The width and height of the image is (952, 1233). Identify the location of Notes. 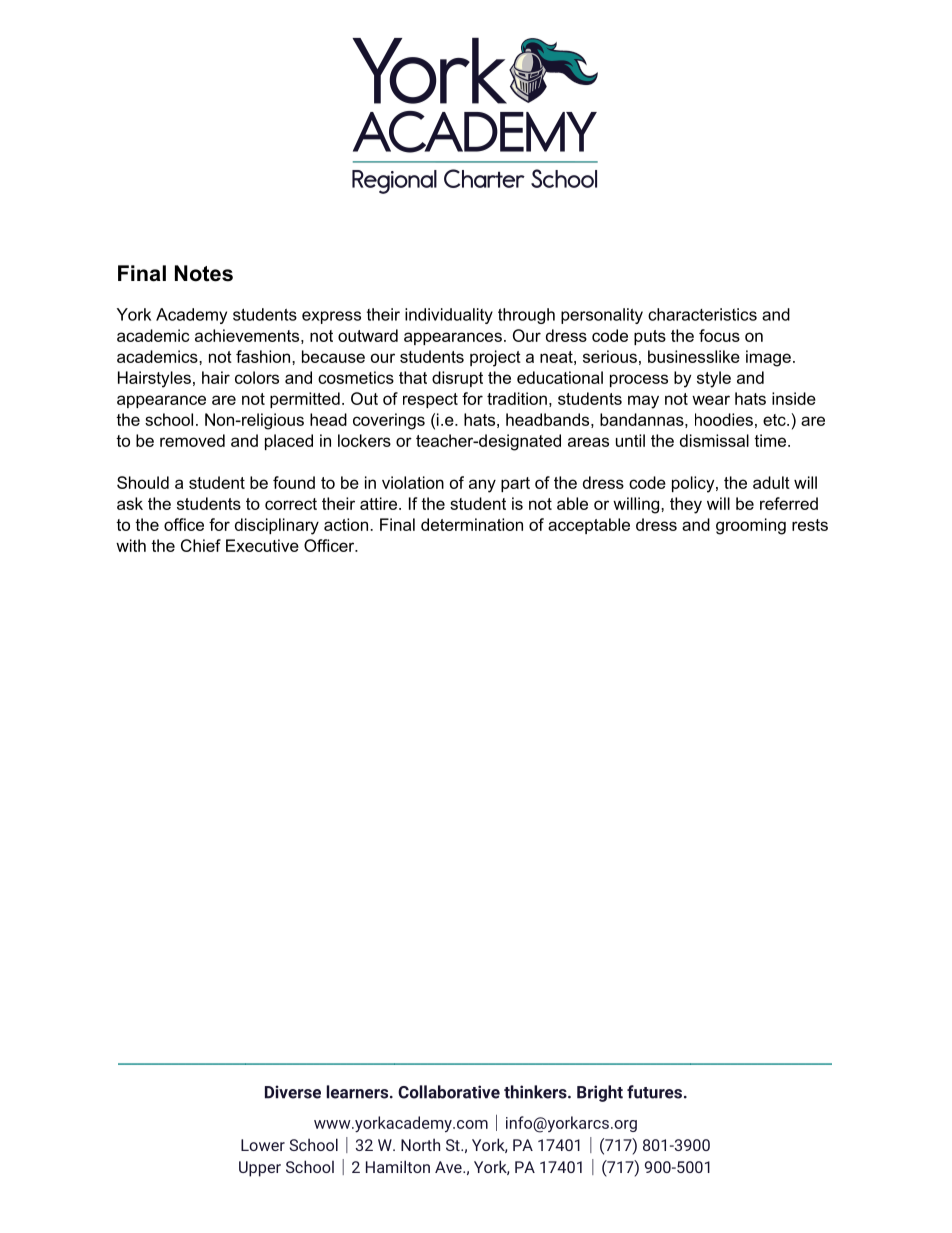
(204, 273).
